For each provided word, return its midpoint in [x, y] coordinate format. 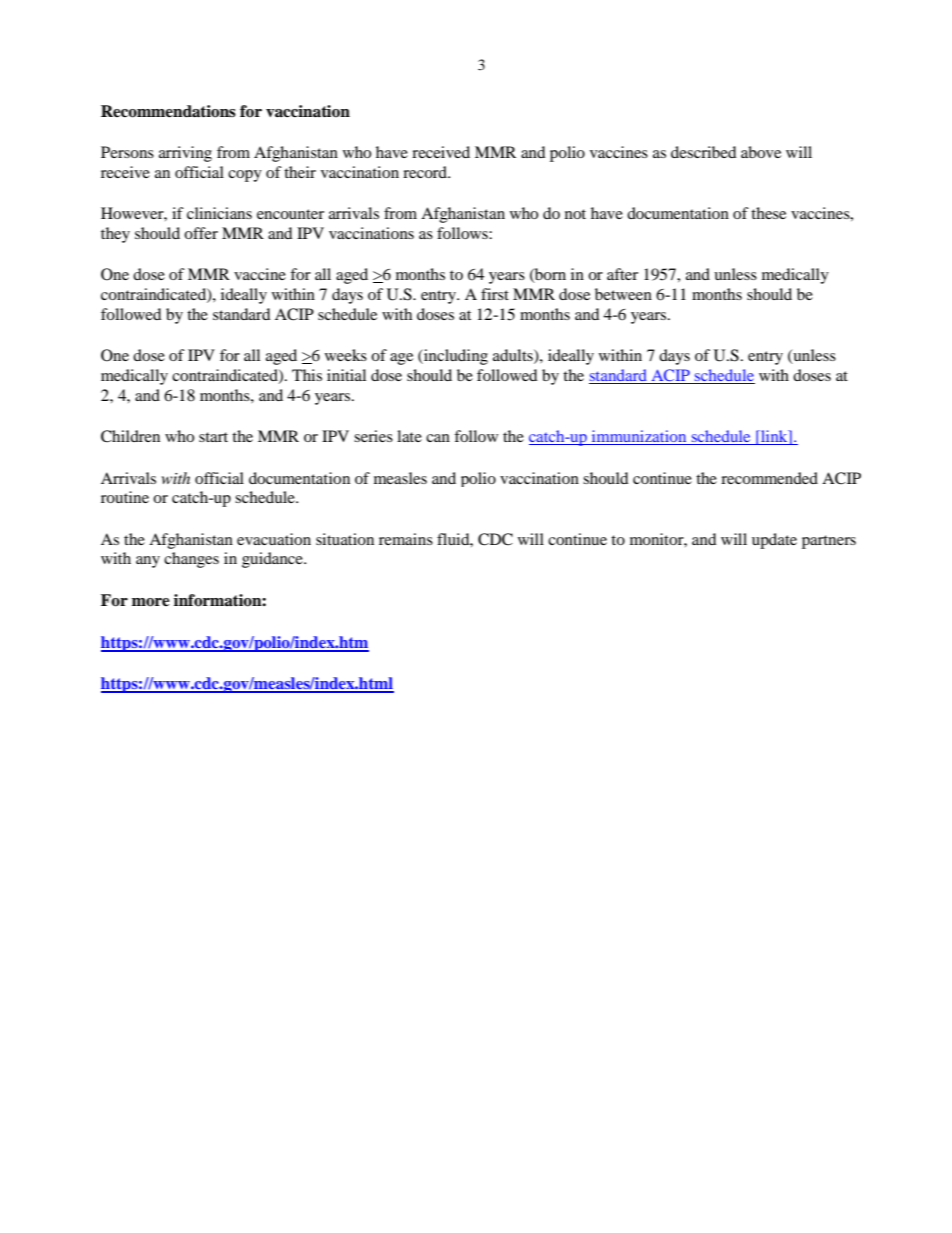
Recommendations [168, 111]
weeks [346, 355]
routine [125, 497]
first [495, 294]
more [151, 602]
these [768, 213]
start [213, 437]
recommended [769, 478]
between [623, 294]
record [426, 172]
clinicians [219, 213]
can [438, 438]
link [774, 437]
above [761, 152]
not [575, 214]
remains [406, 539]
